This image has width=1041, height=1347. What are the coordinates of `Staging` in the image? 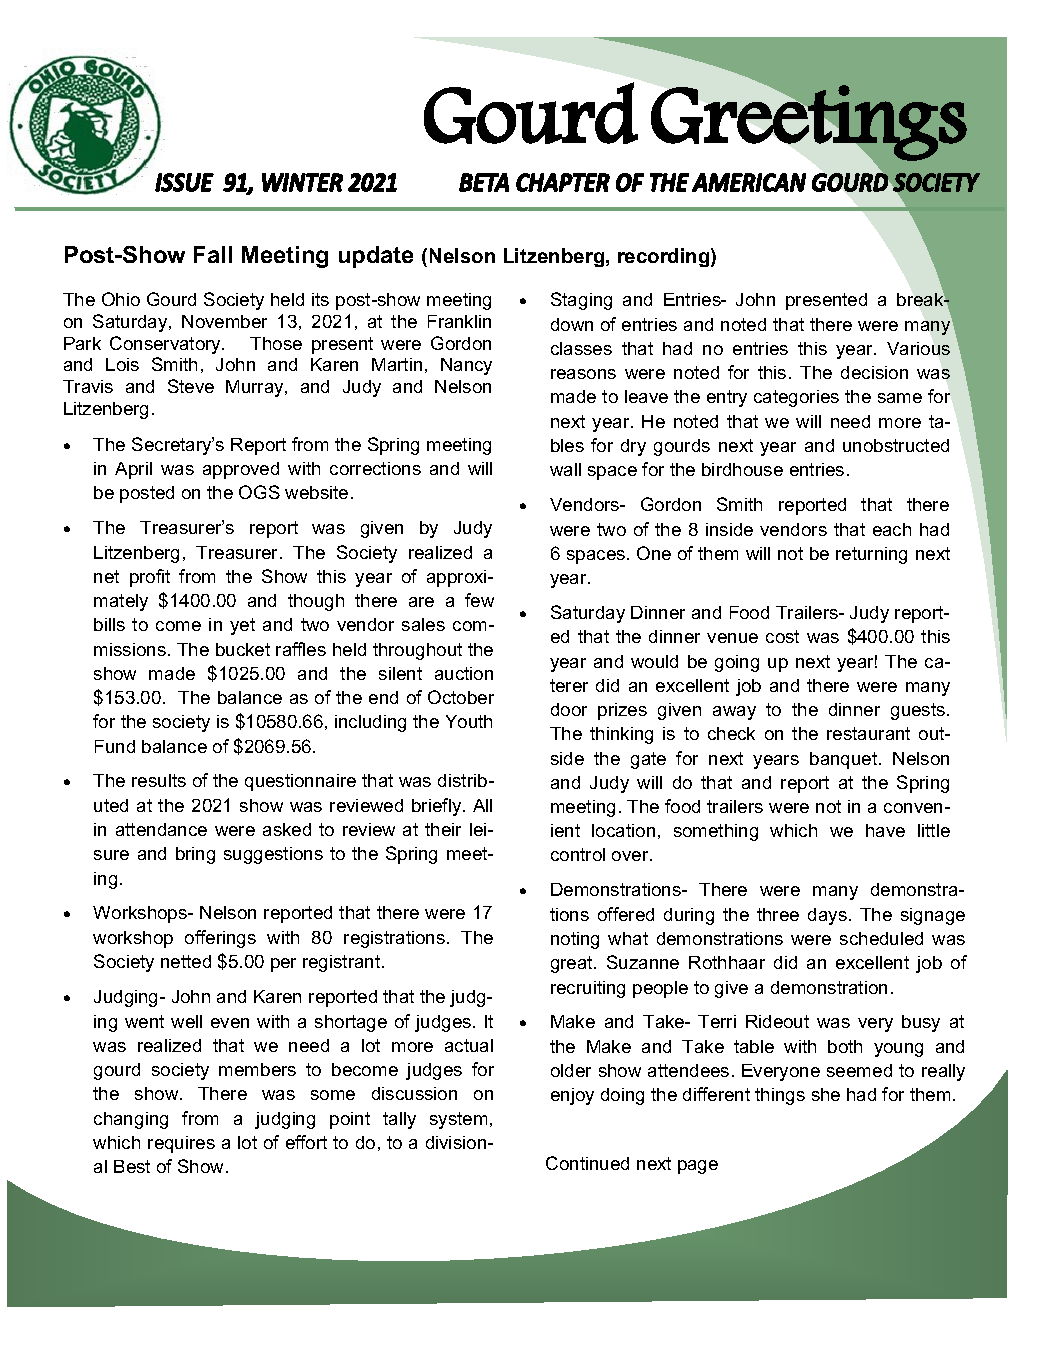 It's located at (581, 301).
